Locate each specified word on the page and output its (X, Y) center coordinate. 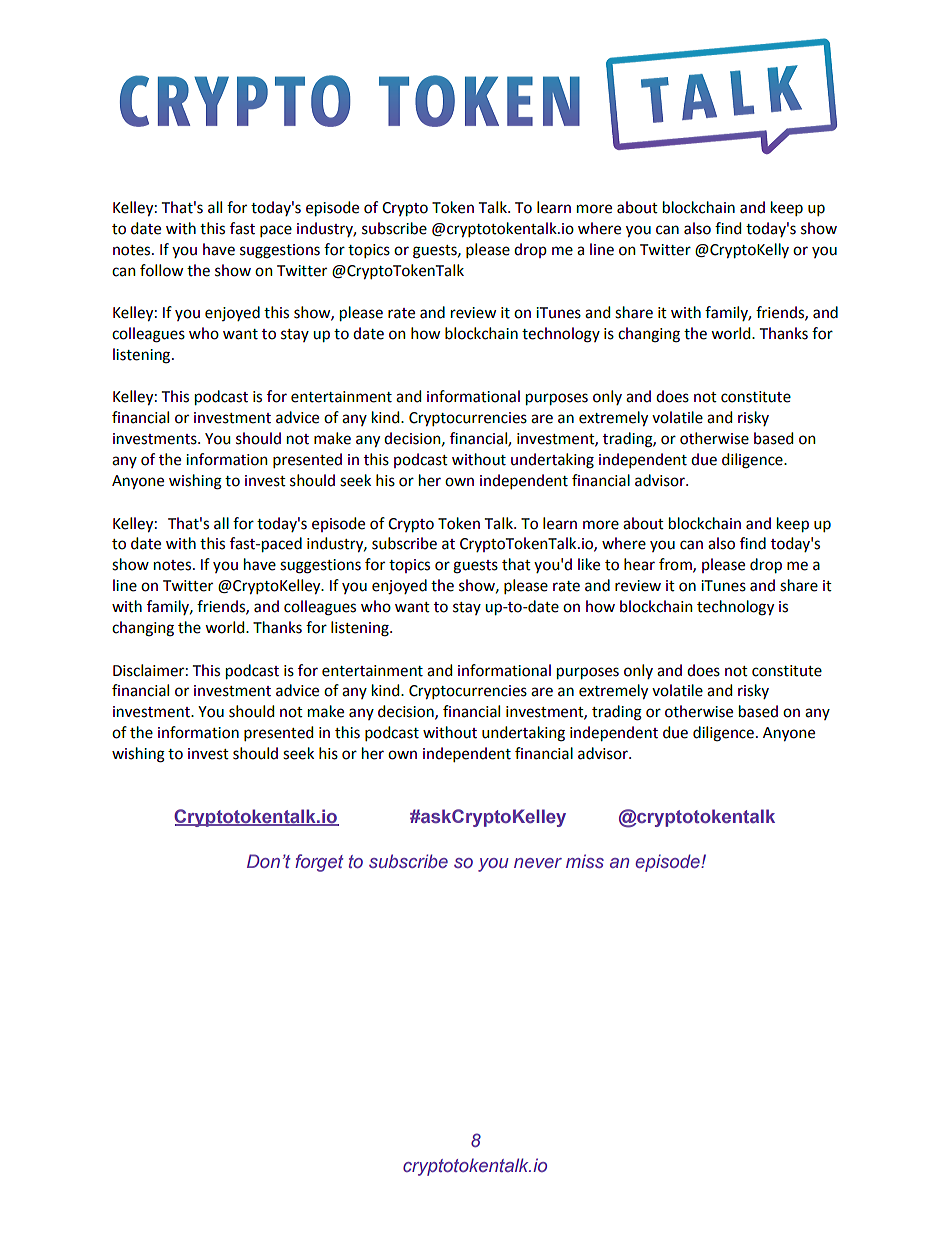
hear (639, 564)
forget (319, 863)
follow (161, 270)
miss (585, 861)
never (538, 863)
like (589, 564)
